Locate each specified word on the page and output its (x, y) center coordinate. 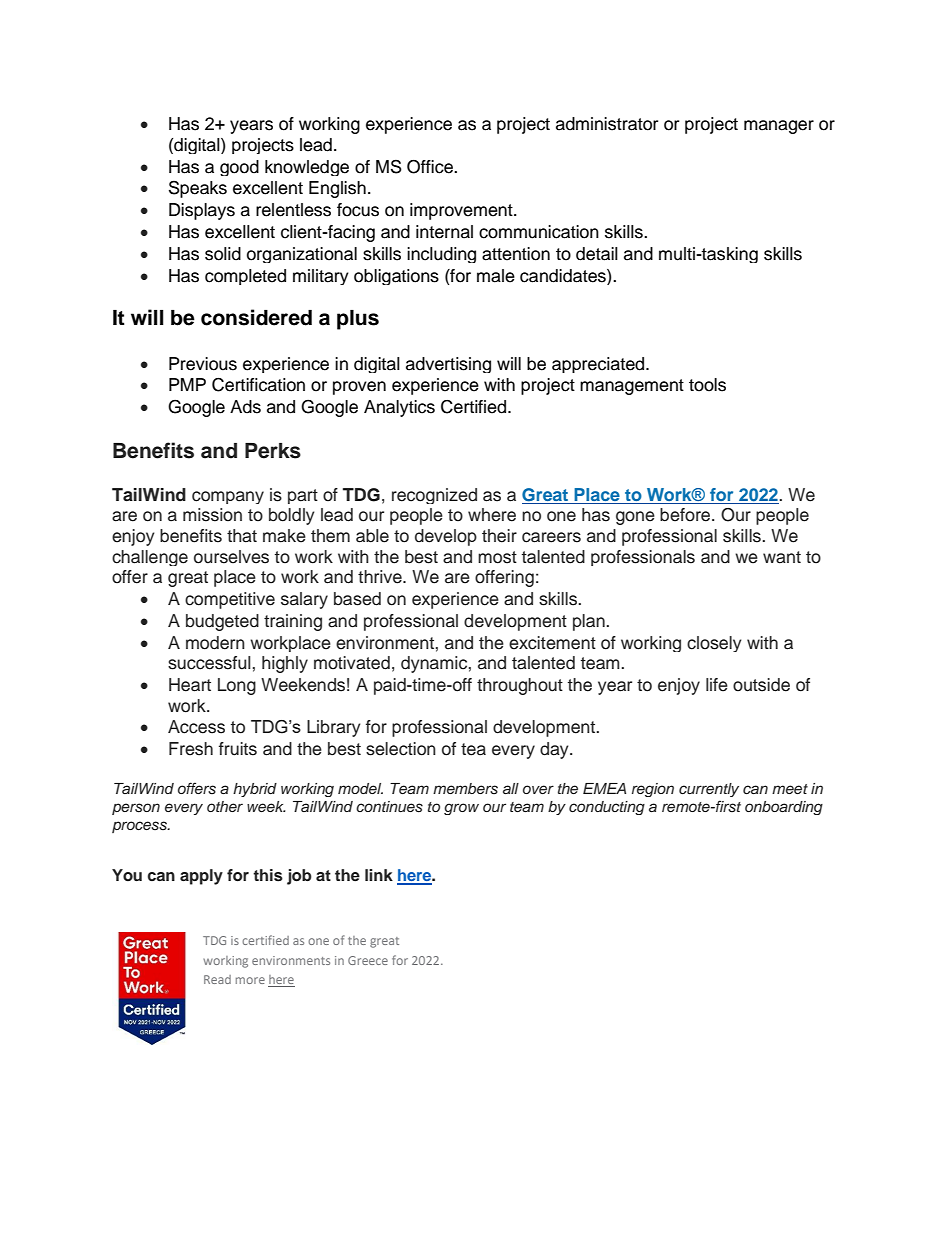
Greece (368, 960)
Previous (203, 364)
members (465, 788)
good (239, 168)
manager (779, 127)
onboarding (784, 808)
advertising (448, 365)
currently (709, 790)
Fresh (191, 749)
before (686, 515)
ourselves (231, 557)
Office (431, 167)
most (497, 557)
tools (707, 385)
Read (217, 979)
